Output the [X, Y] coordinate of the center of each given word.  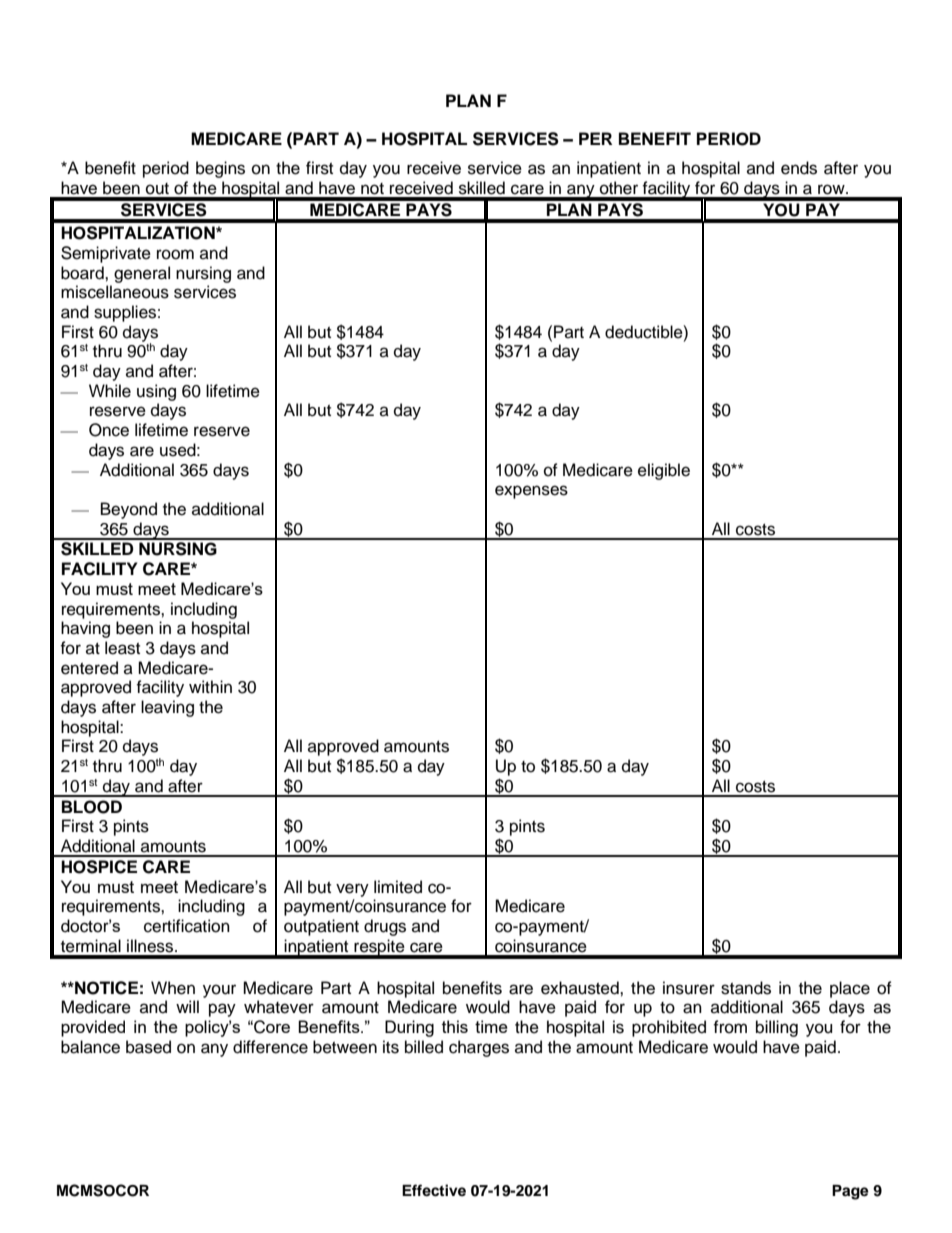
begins [220, 169]
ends [799, 168]
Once [109, 430]
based [148, 1047]
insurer [689, 988]
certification [187, 926]
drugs [385, 927]
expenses [531, 492]
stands [746, 988]
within [210, 686]
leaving [167, 708]
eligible [664, 471]
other [619, 188]
